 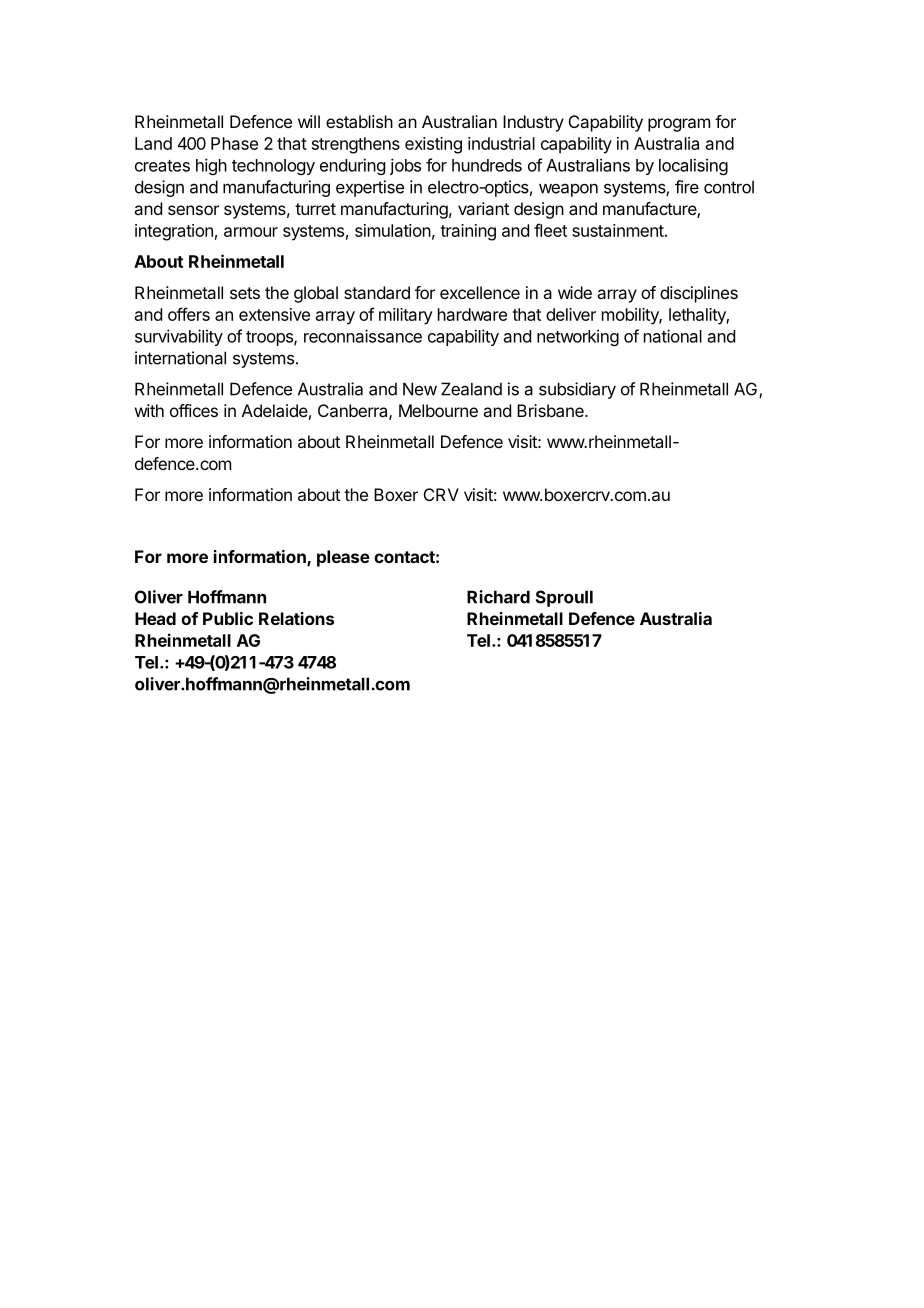 What do you see at coordinates (433, 145) in the screenshot?
I see `existing` at bounding box center [433, 145].
